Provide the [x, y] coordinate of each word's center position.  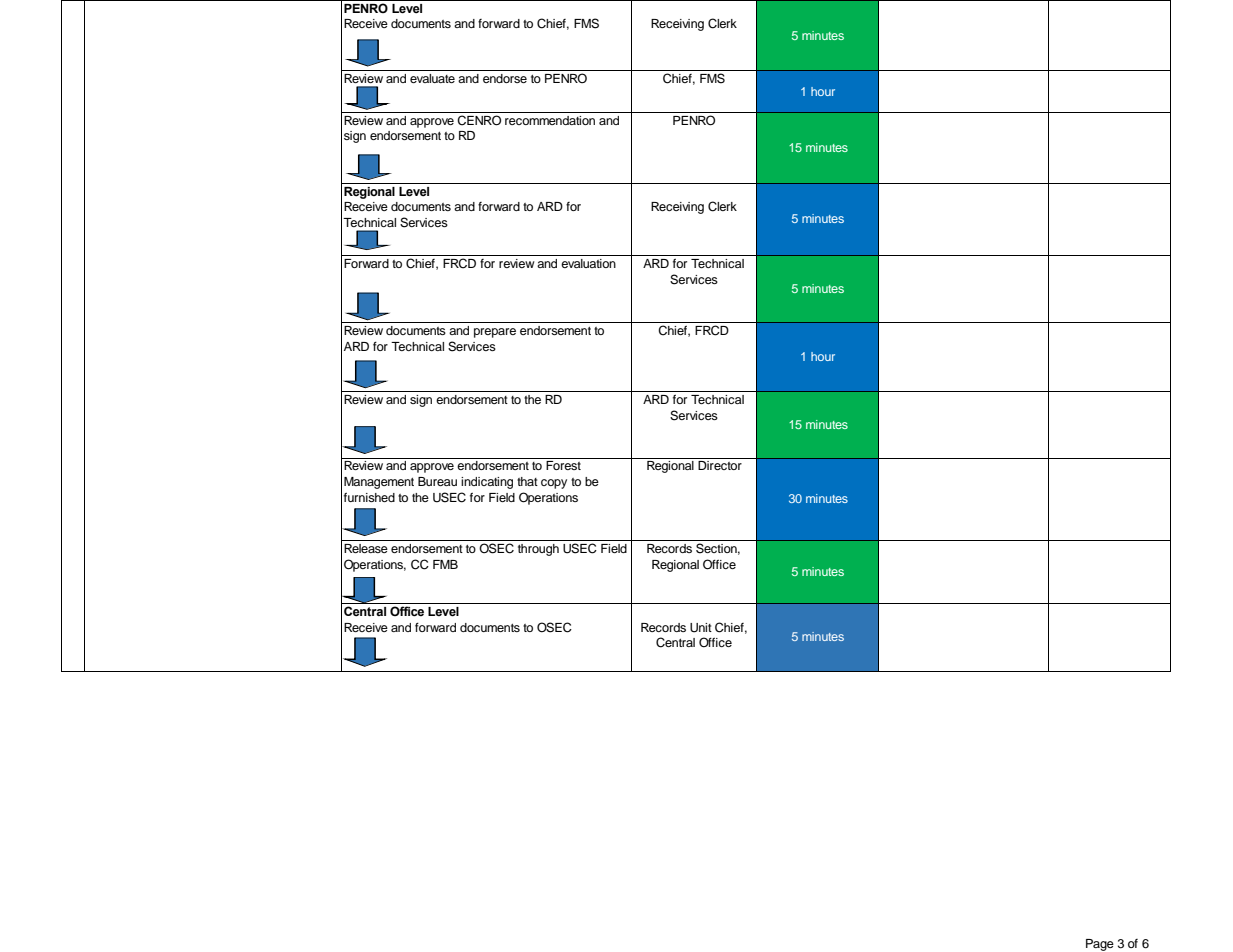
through [538, 550]
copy [554, 484]
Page [1100, 945]
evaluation [588, 263]
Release [366, 548]
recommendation [550, 120]
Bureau [437, 481]
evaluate [432, 78]
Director [720, 465]
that [527, 481]
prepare [495, 333]
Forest [563, 465]
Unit [701, 628]
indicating [487, 483]
